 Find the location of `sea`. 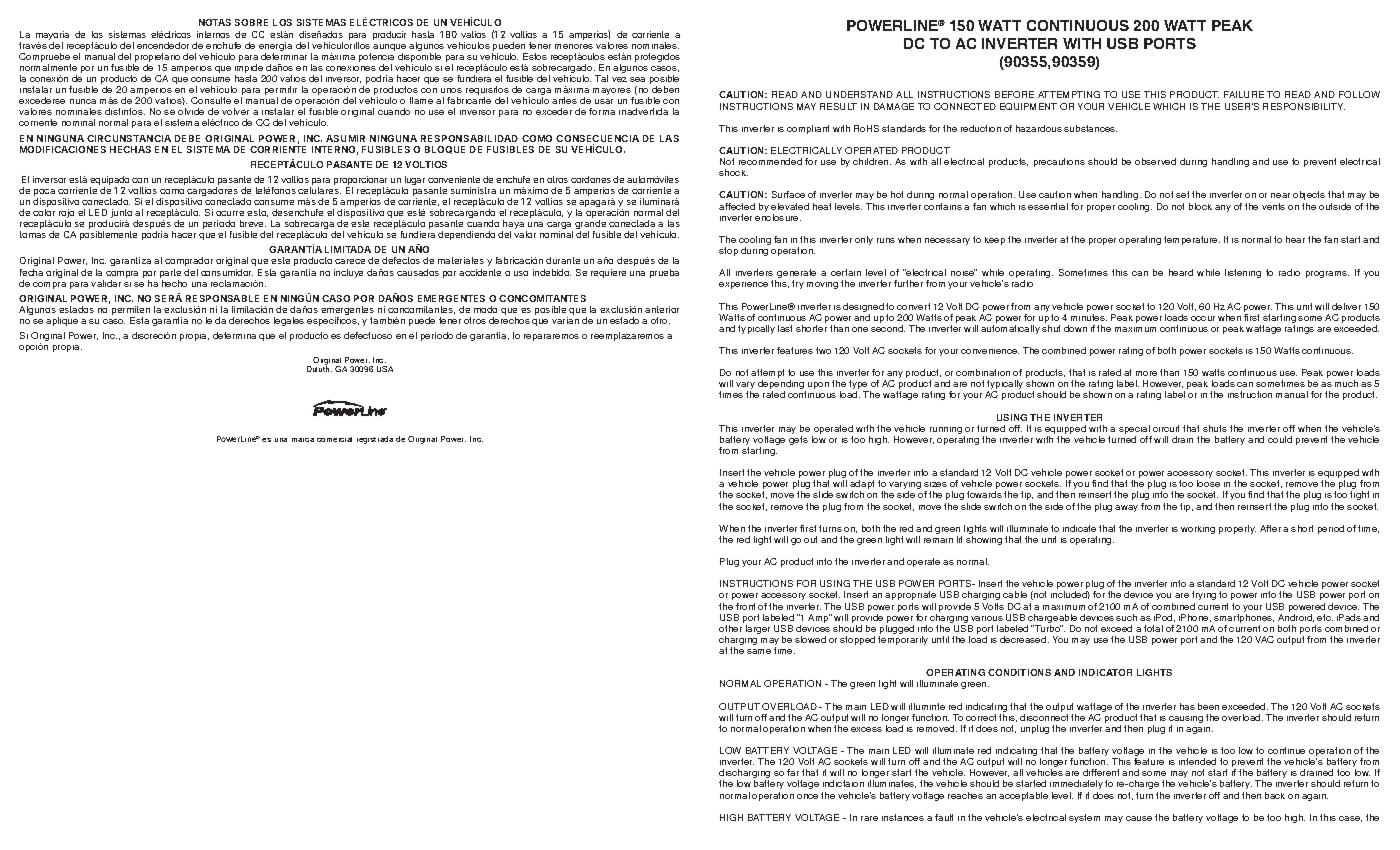

sea is located at coordinates (637, 79).
